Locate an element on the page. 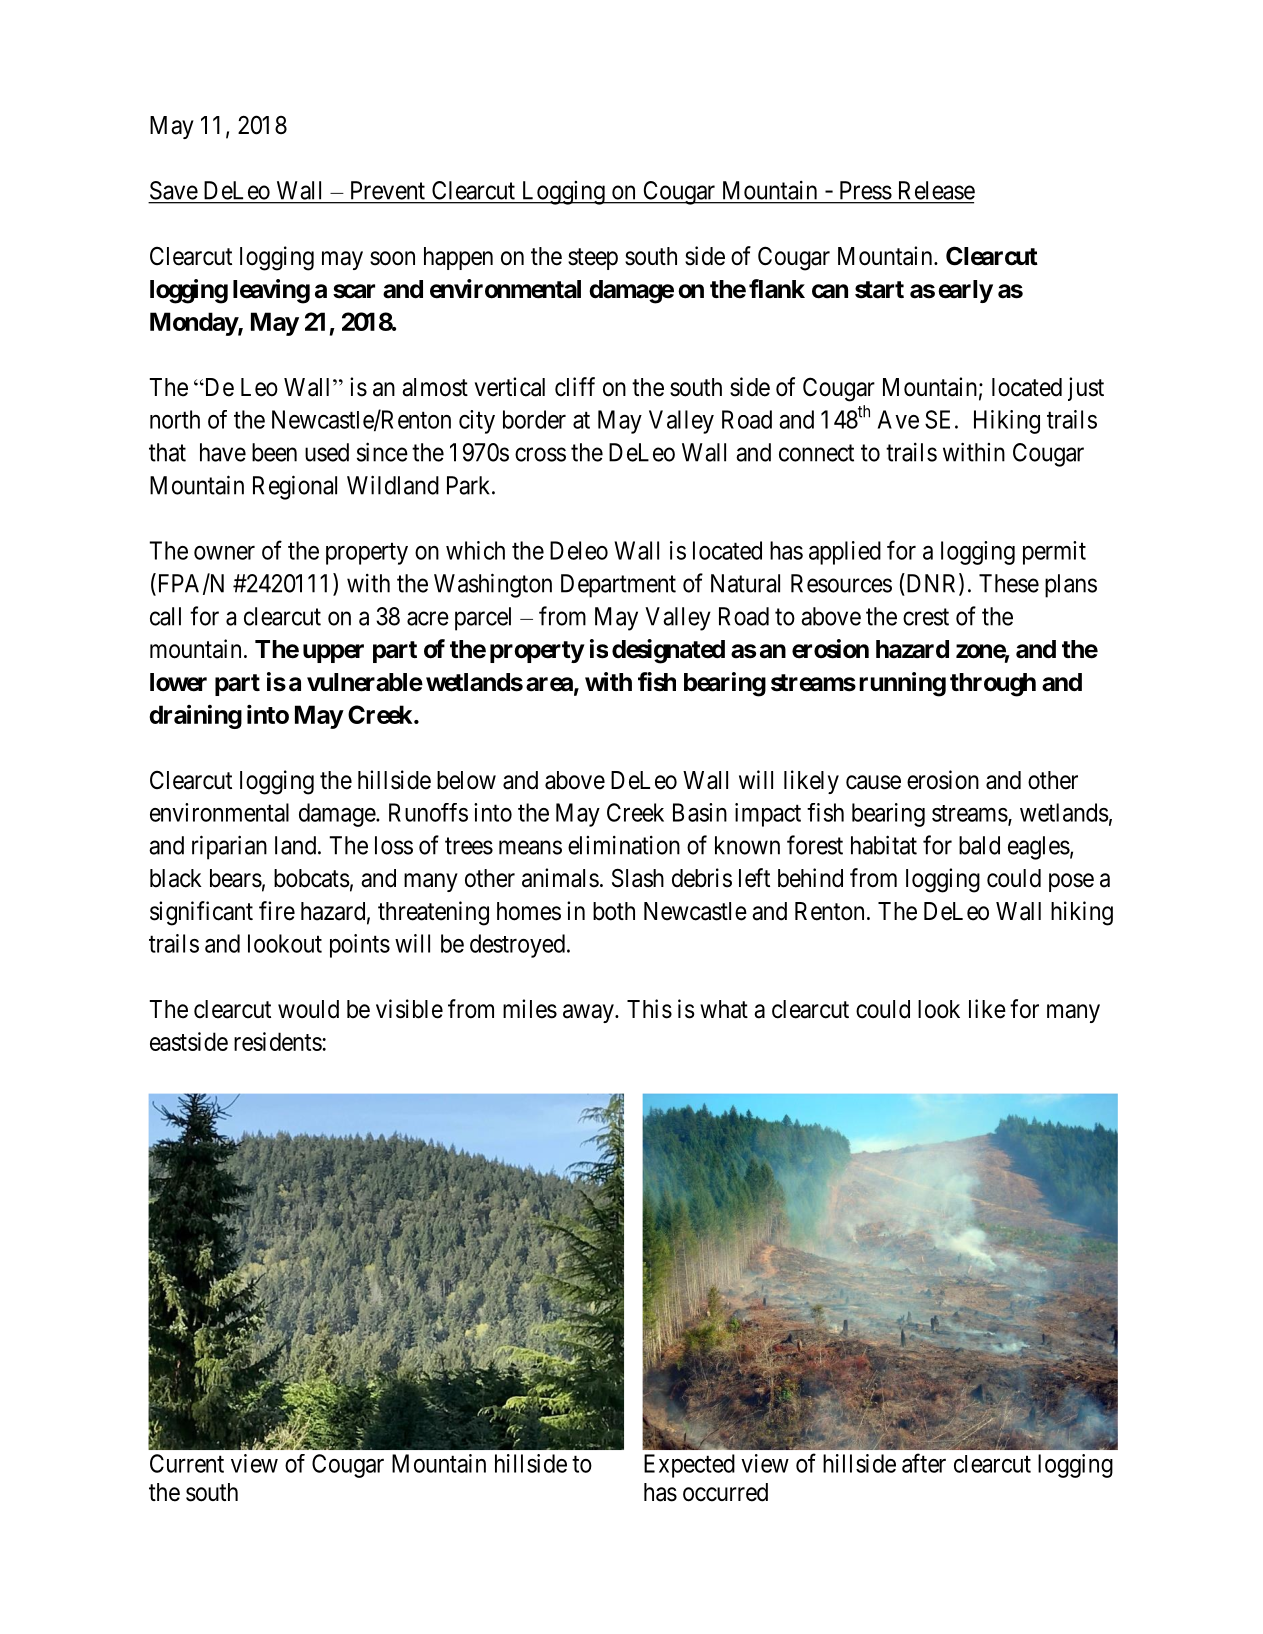  owner is located at coordinates (224, 553).
